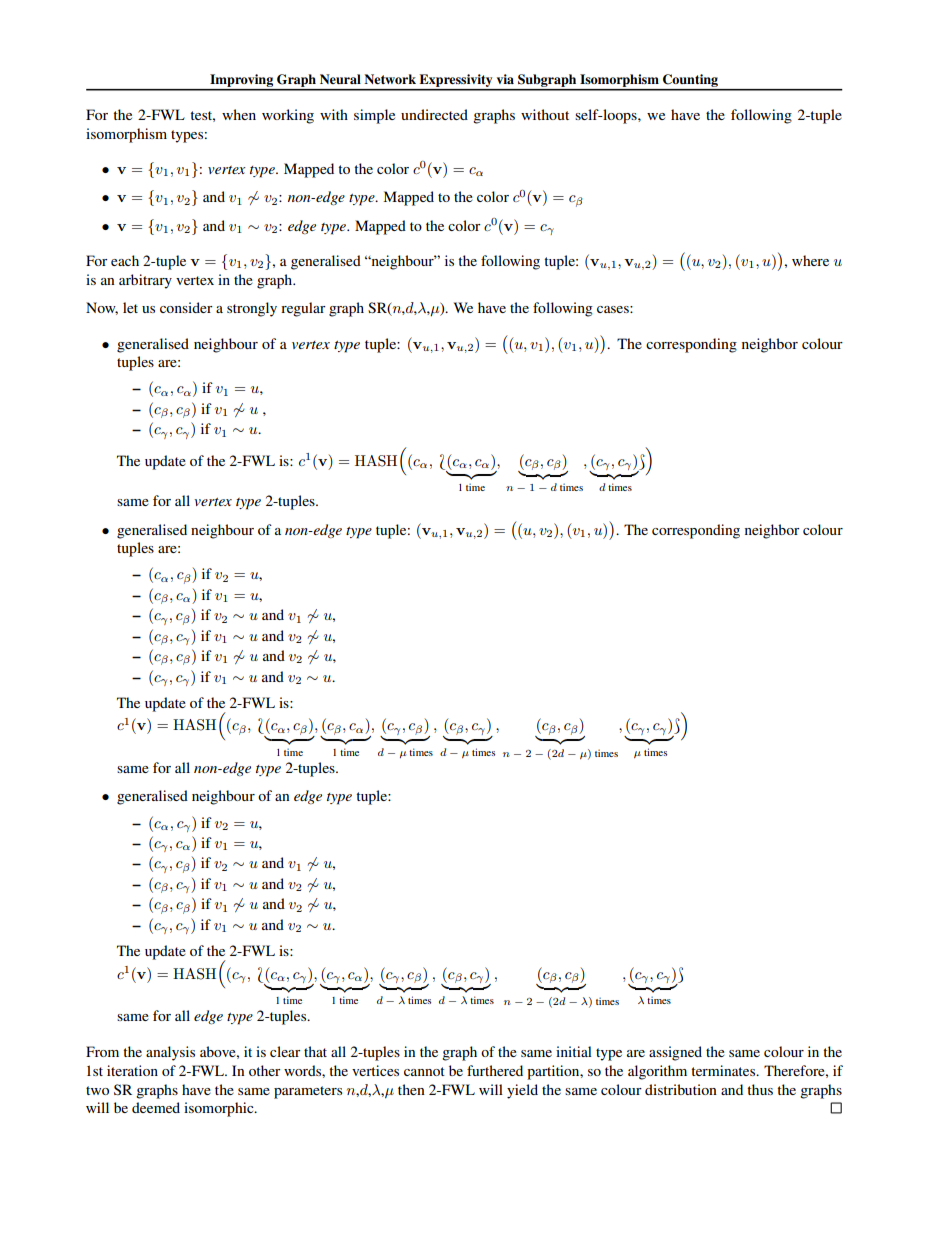 The height and width of the screenshot is (1233, 952). Describe the element at coordinates (156, 1107) in the screenshot. I see `deemed` at that location.
